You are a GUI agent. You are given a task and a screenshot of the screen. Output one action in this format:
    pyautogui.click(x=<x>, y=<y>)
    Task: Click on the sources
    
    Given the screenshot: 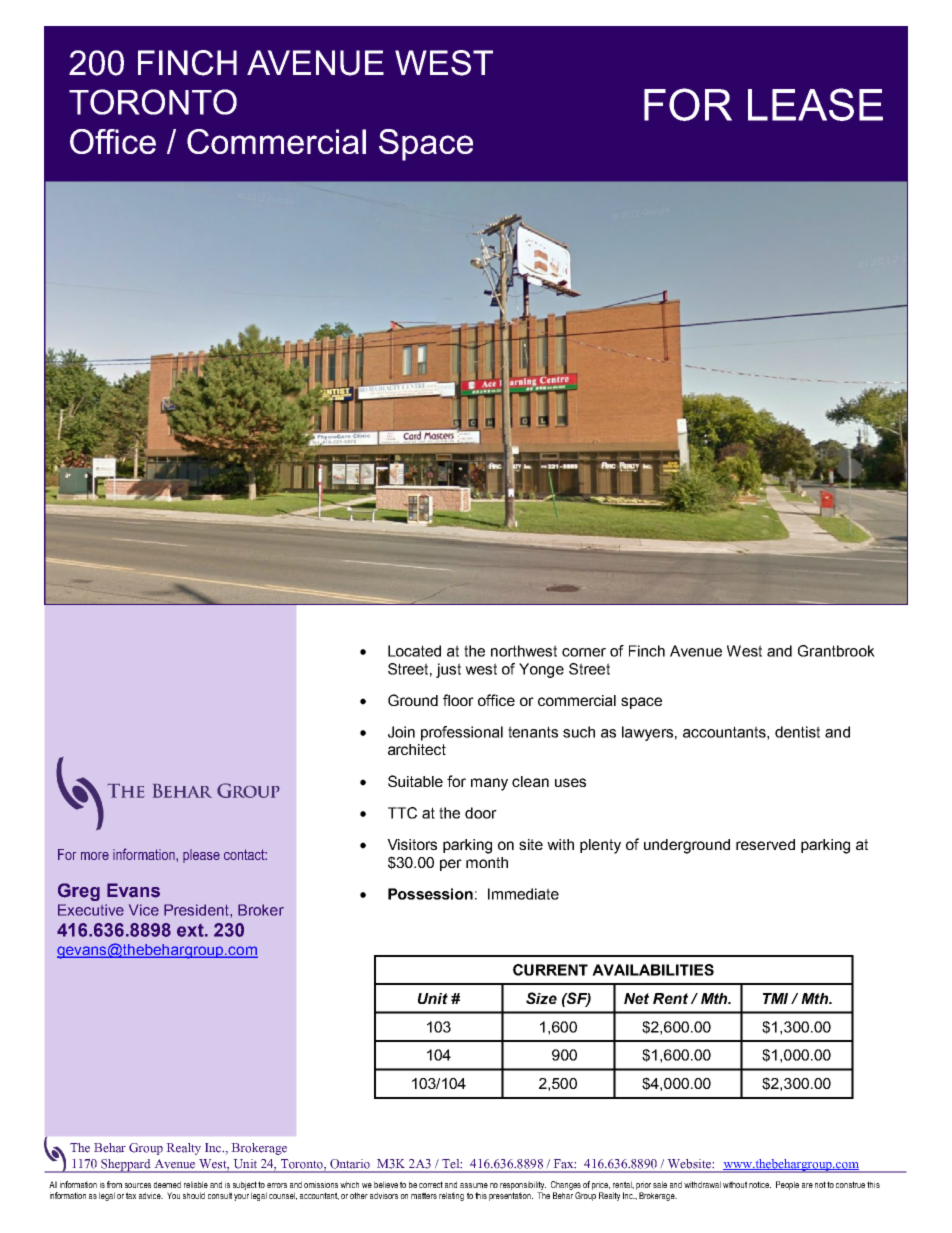 What is the action you would take?
    pyautogui.click(x=138, y=1185)
